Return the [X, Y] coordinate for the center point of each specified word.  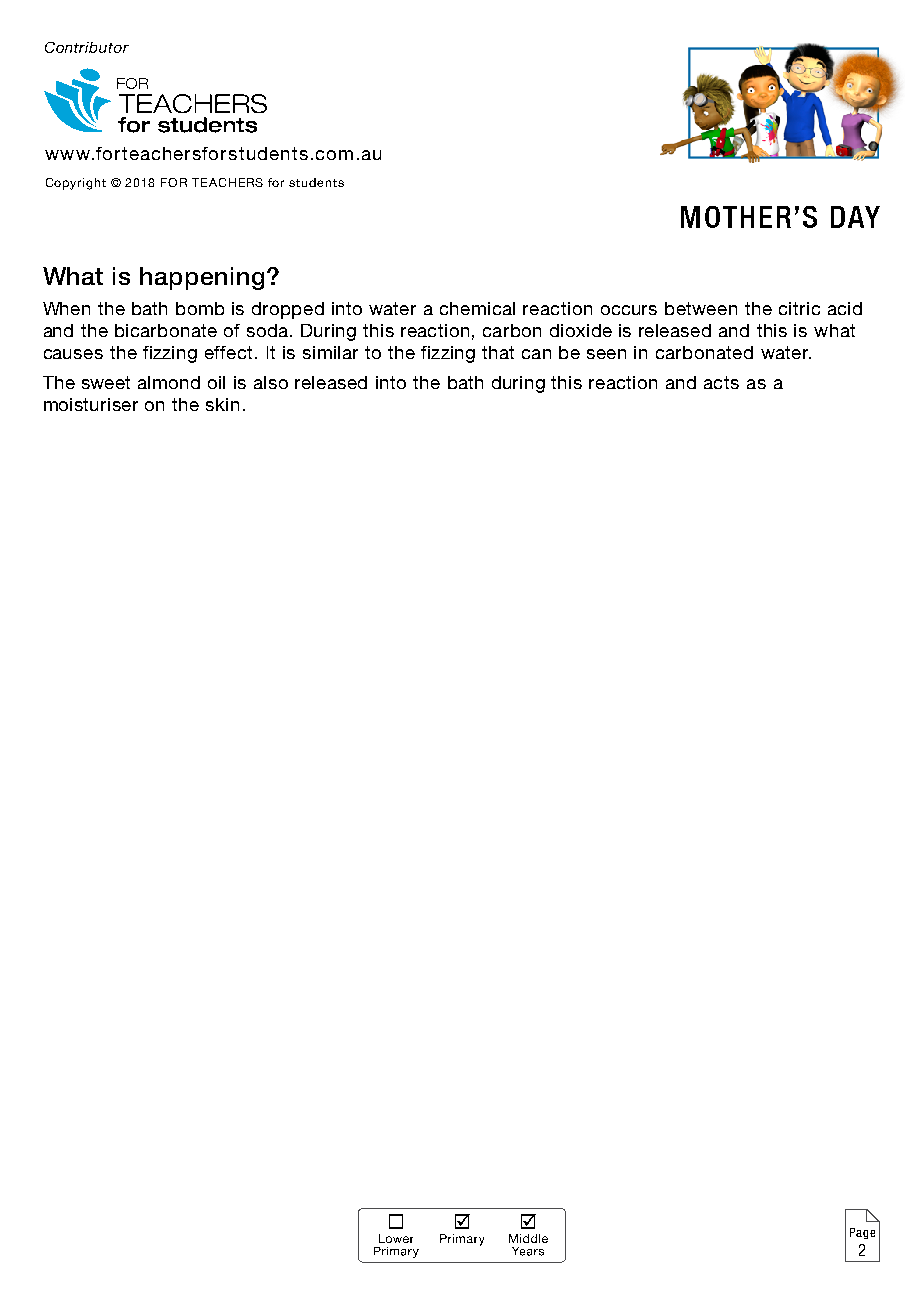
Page [862, 1233]
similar [330, 352]
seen [606, 354]
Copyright [76, 184]
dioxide [581, 330]
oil [216, 382]
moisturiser [91, 404]
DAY [855, 217]
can [536, 354]
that [498, 352]
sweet [106, 382]
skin [222, 404]
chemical [477, 308]
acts [721, 382]
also [271, 382]
